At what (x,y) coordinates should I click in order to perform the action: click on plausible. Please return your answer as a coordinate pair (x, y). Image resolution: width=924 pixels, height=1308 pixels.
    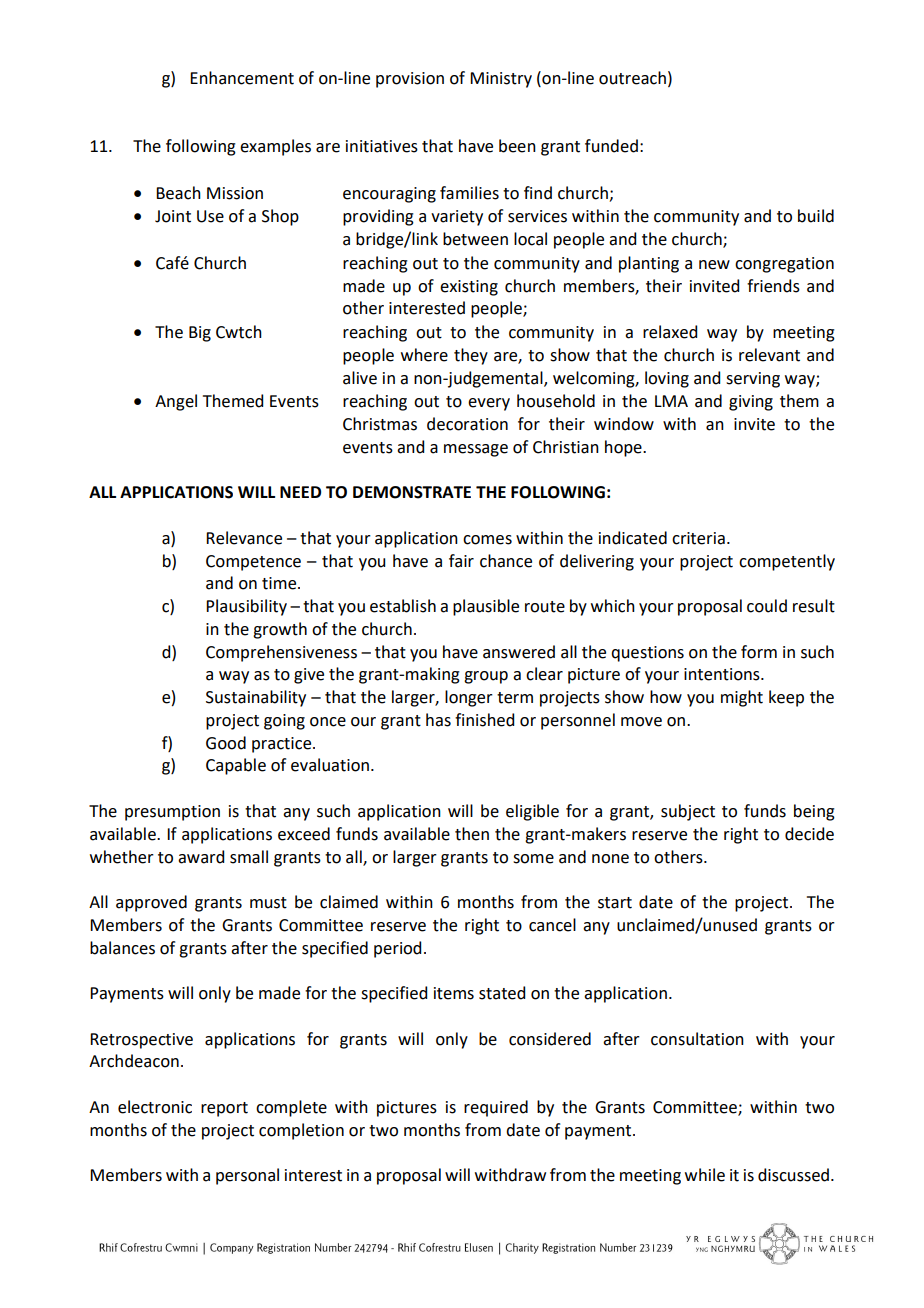
    Looking at the image, I should click on (486, 607).
